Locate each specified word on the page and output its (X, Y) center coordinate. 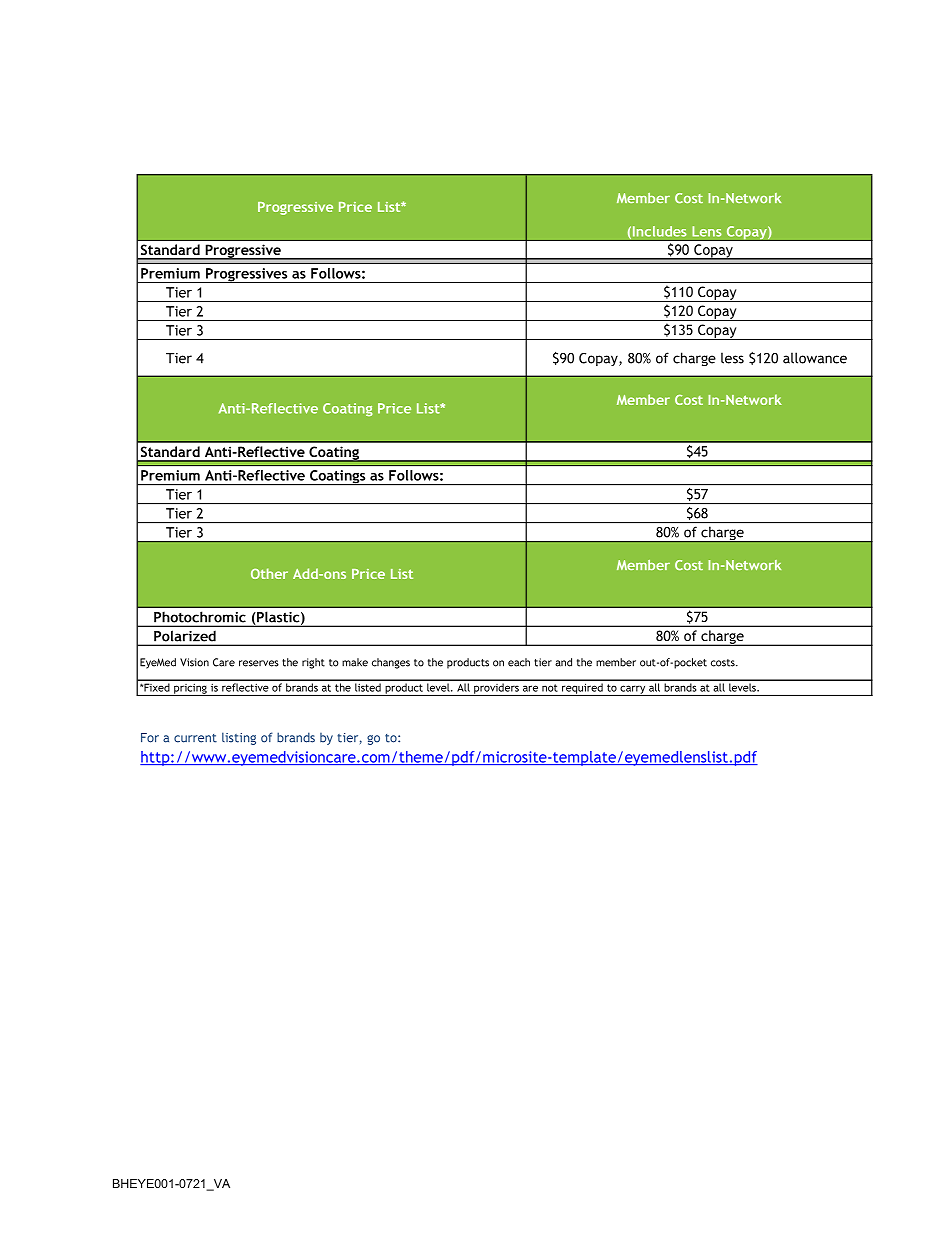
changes (391, 663)
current (195, 738)
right (313, 663)
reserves (259, 663)
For (150, 738)
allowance (815, 358)
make (355, 662)
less (732, 358)
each (519, 662)
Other (269, 573)
